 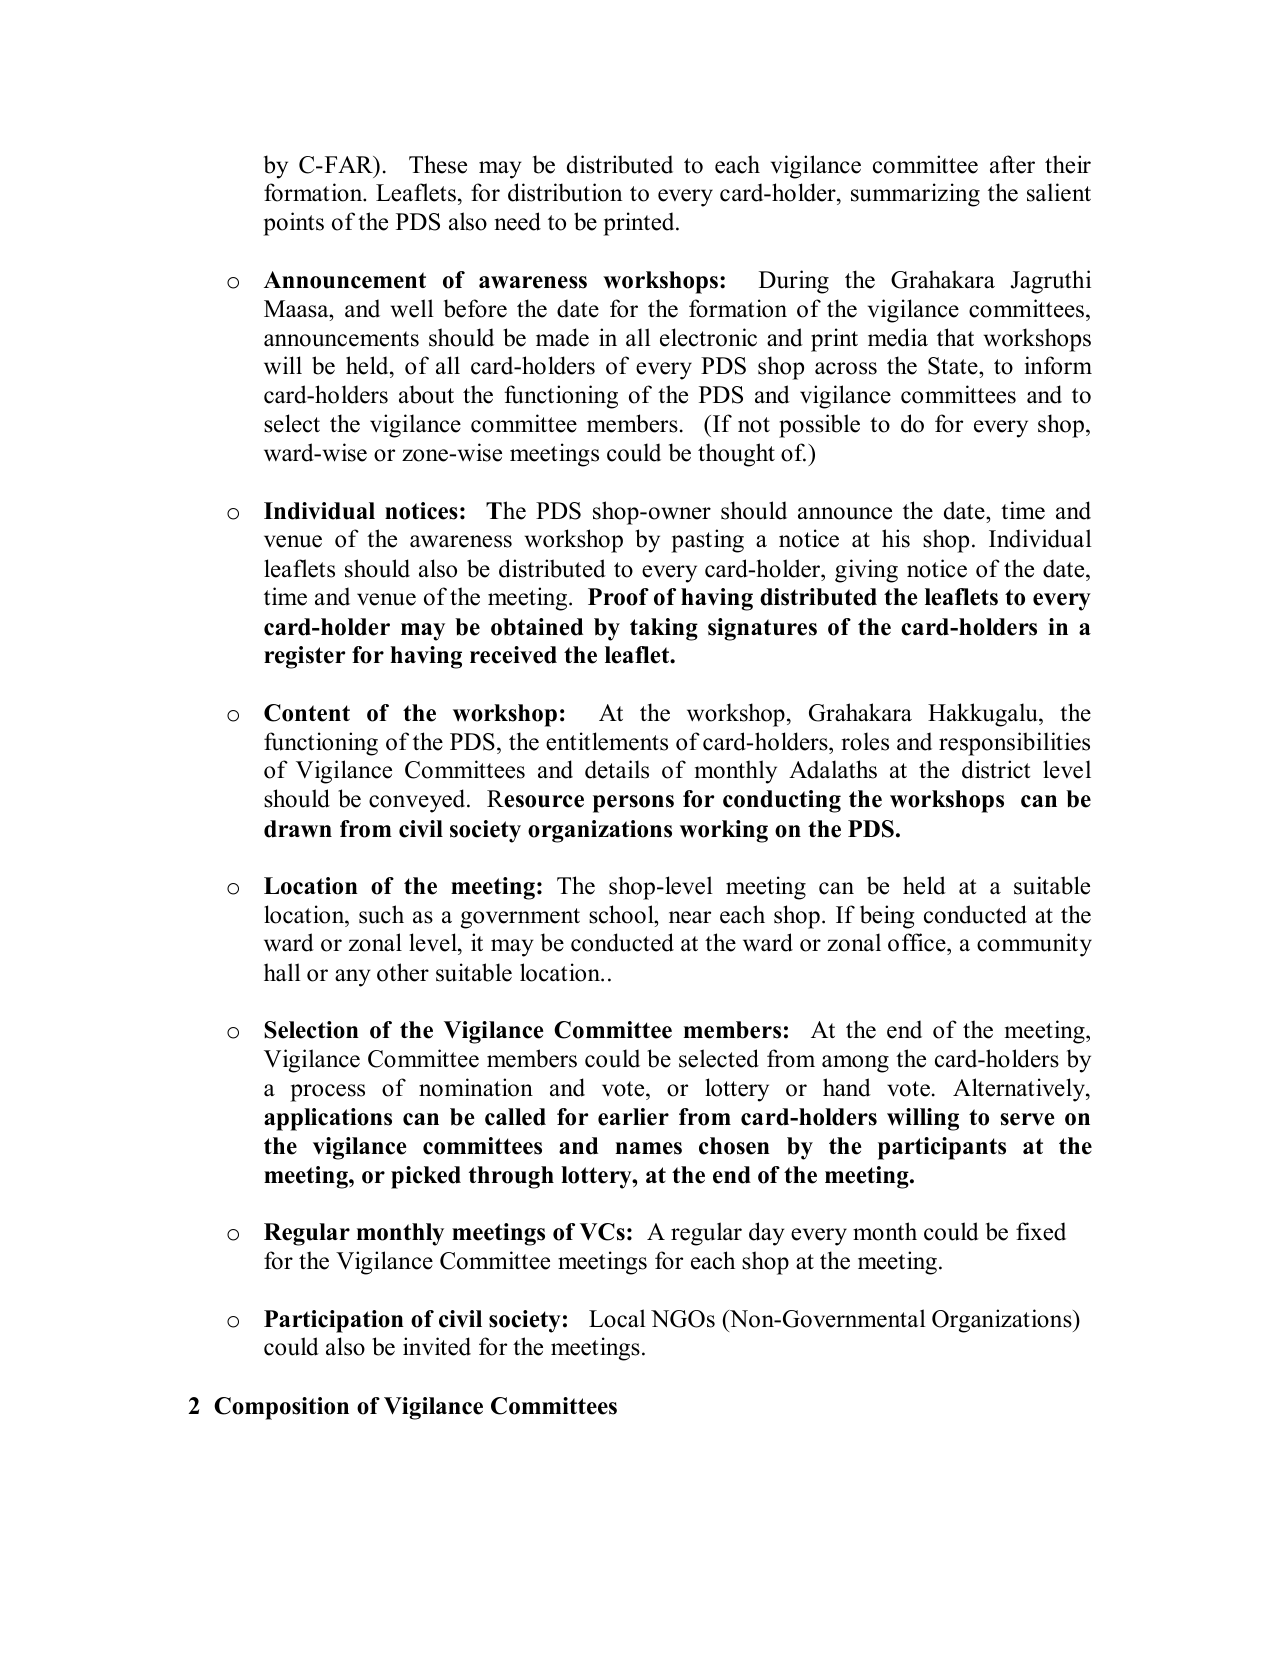 What do you see at coordinates (353, 978) in the page?
I see `any` at bounding box center [353, 978].
